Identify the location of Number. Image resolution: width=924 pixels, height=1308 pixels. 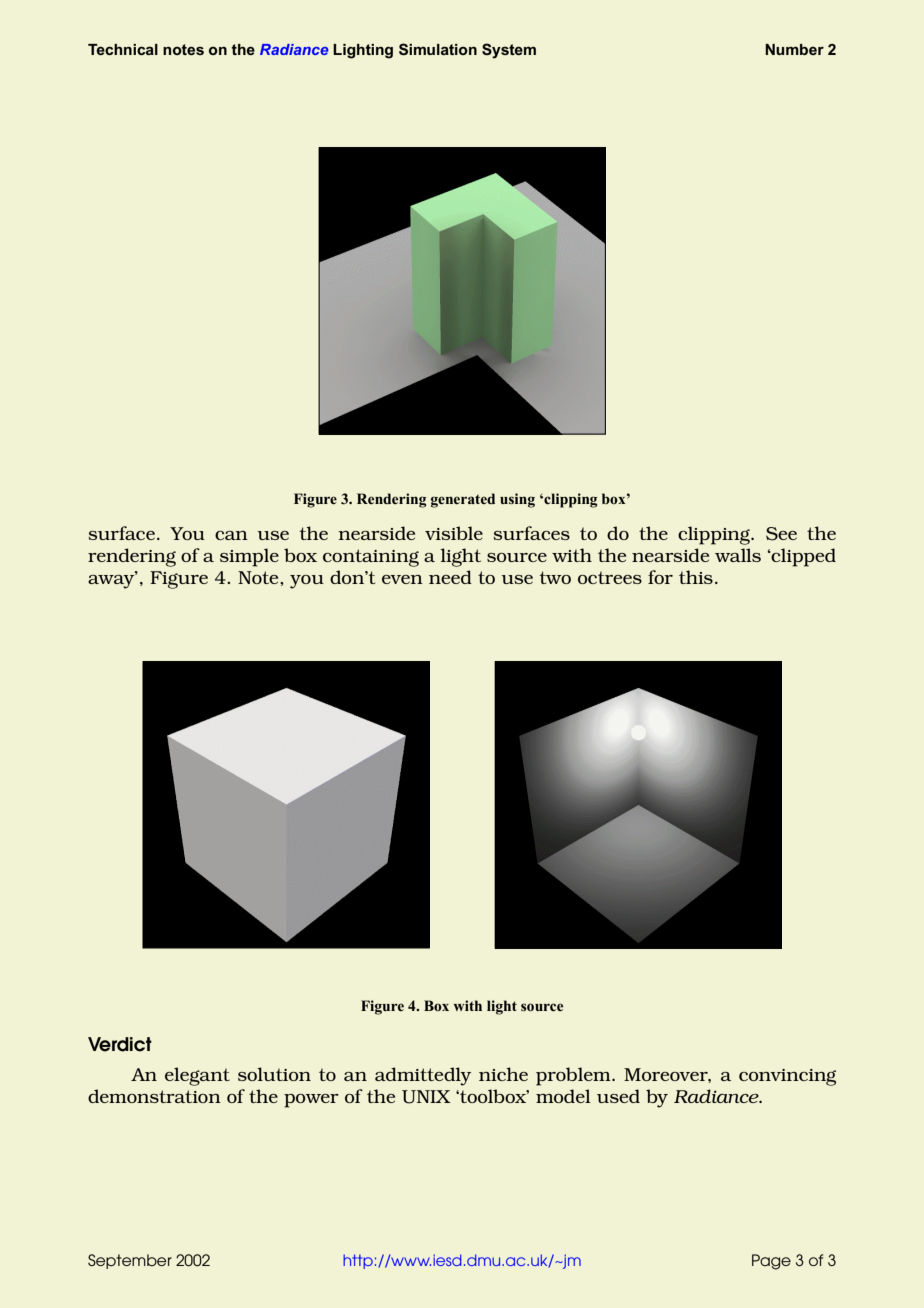
(794, 49).
